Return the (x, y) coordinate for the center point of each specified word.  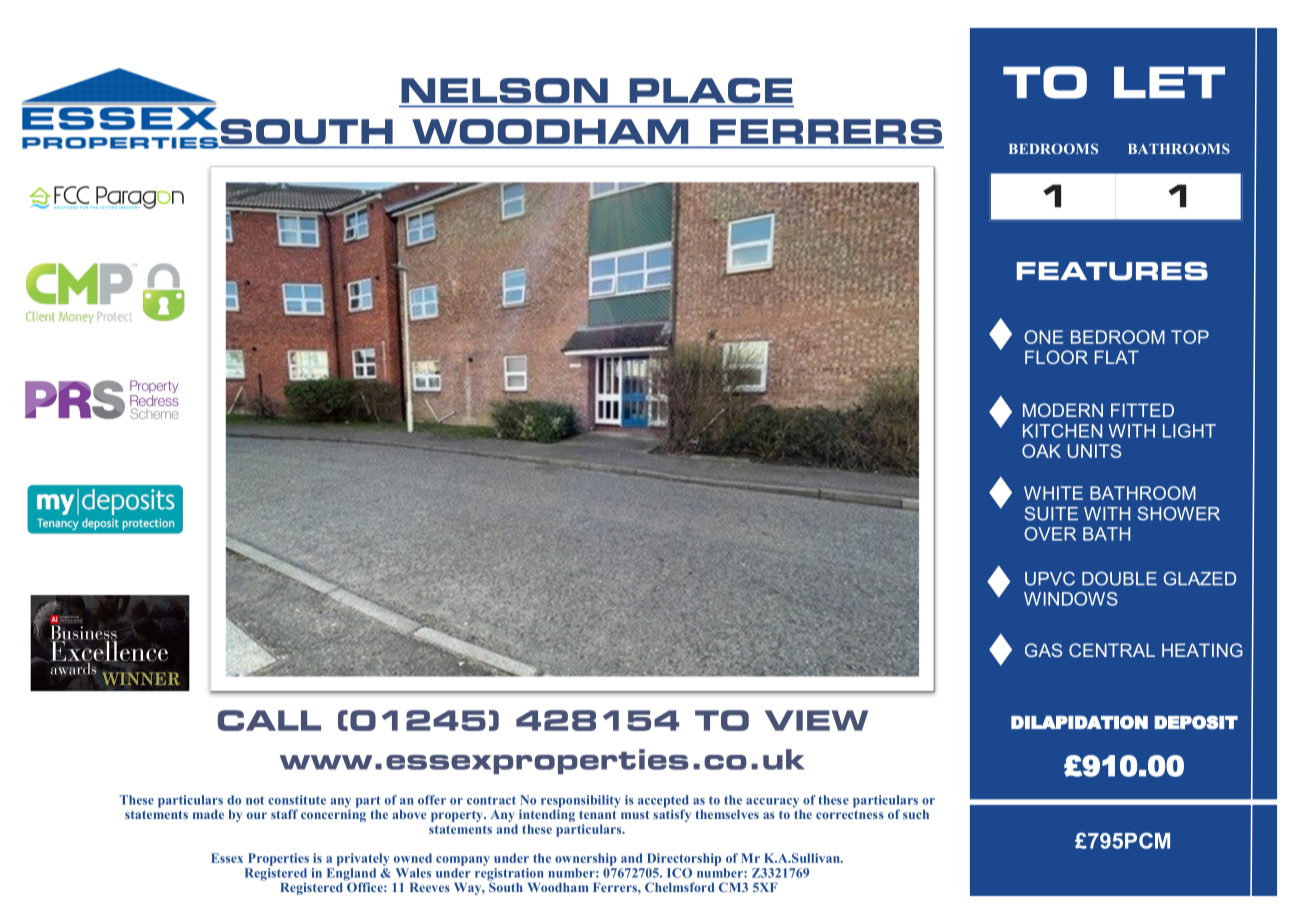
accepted (663, 802)
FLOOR (1056, 357)
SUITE (1051, 513)
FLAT (1117, 357)
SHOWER (1178, 513)
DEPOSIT (1196, 722)
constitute (297, 800)
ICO (679, 873)
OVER (1050, 534)
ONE (1043, 337)
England (351, 875)
